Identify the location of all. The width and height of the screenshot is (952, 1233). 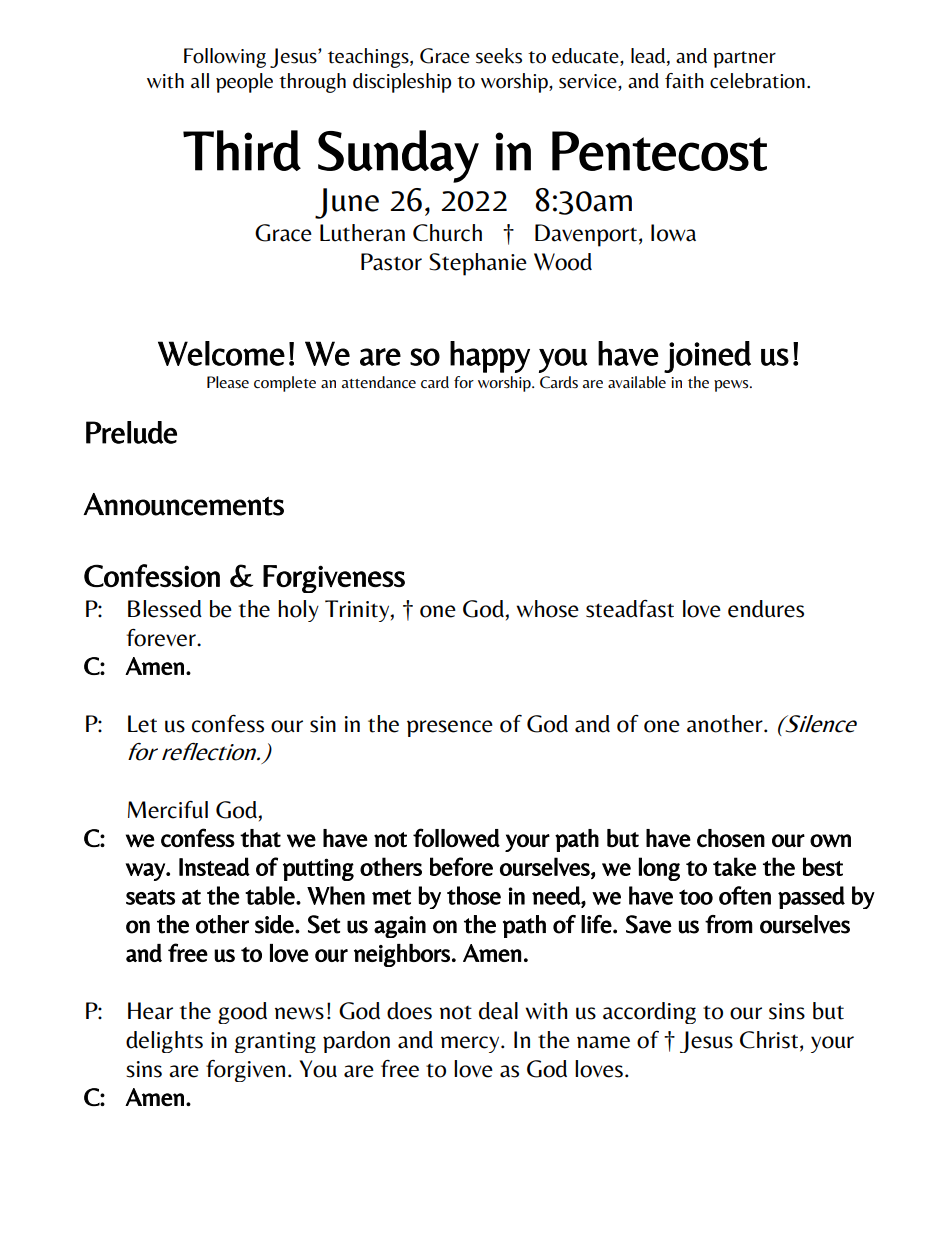
(200, 81).
